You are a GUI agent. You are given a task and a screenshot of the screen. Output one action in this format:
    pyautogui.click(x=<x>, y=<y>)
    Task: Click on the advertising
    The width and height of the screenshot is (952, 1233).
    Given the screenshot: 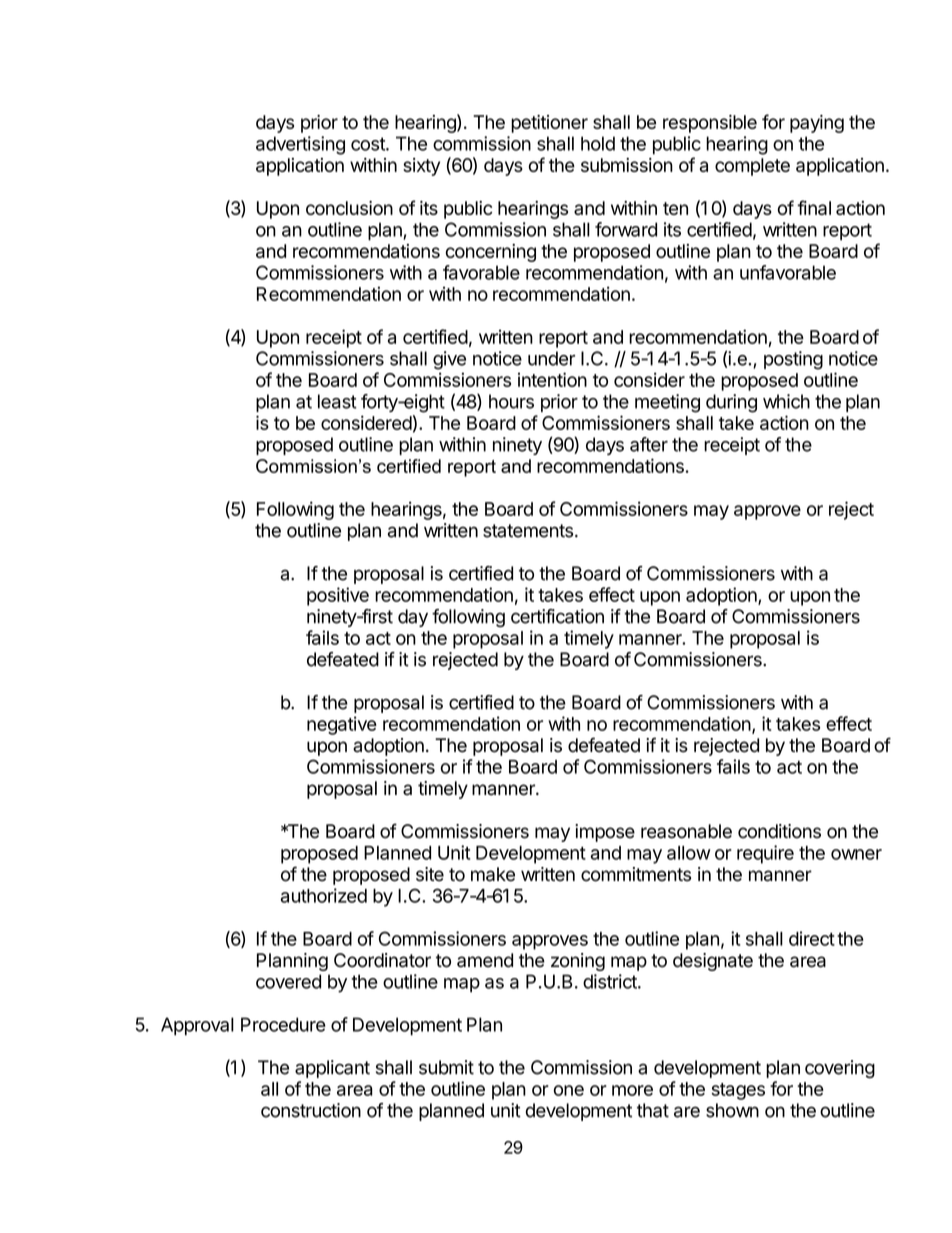 What is the action you would take?
    pyautogui.click(x=300, y=145)
